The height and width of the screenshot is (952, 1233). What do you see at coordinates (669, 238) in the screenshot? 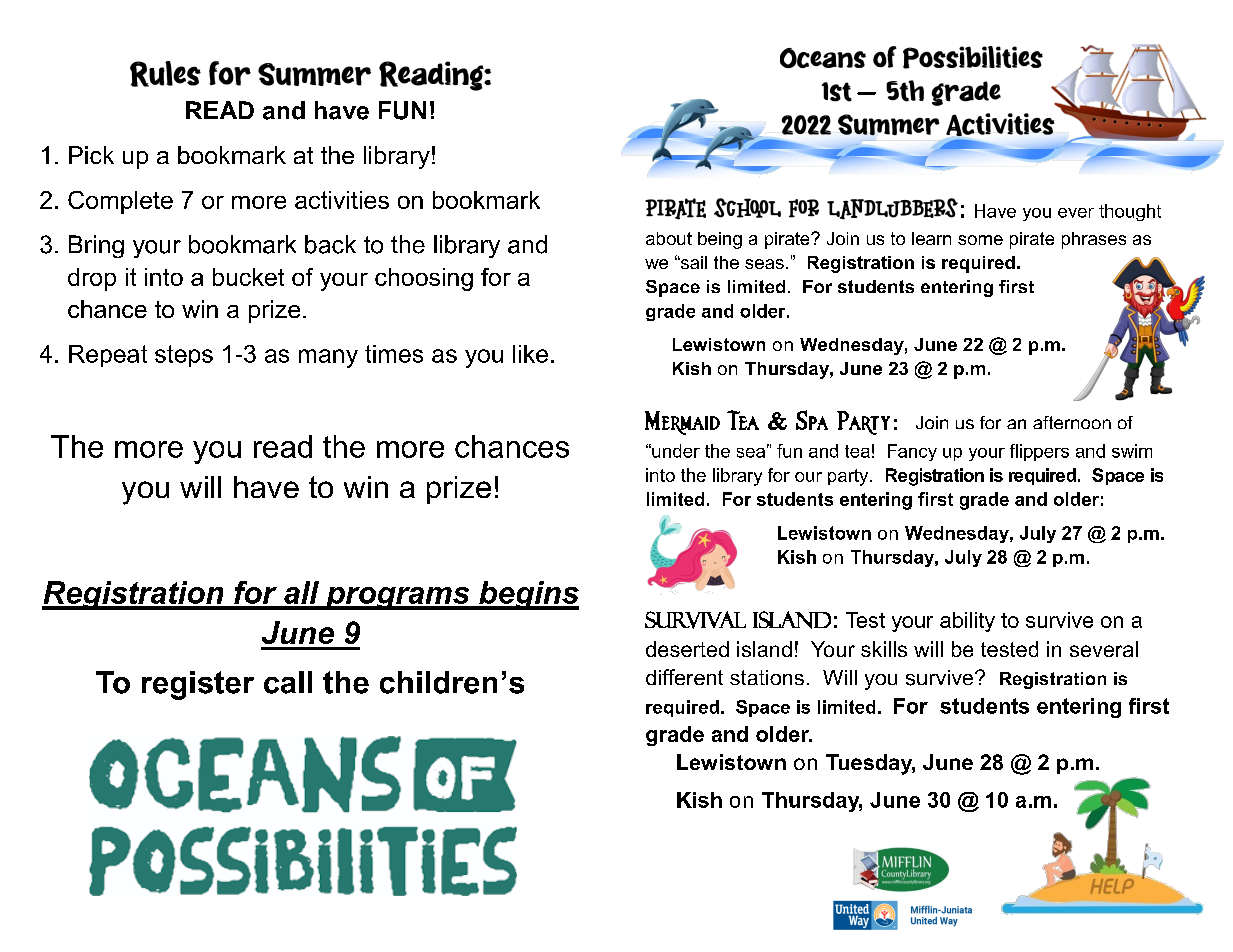
I see `about` at bounding box center [669, 238].
